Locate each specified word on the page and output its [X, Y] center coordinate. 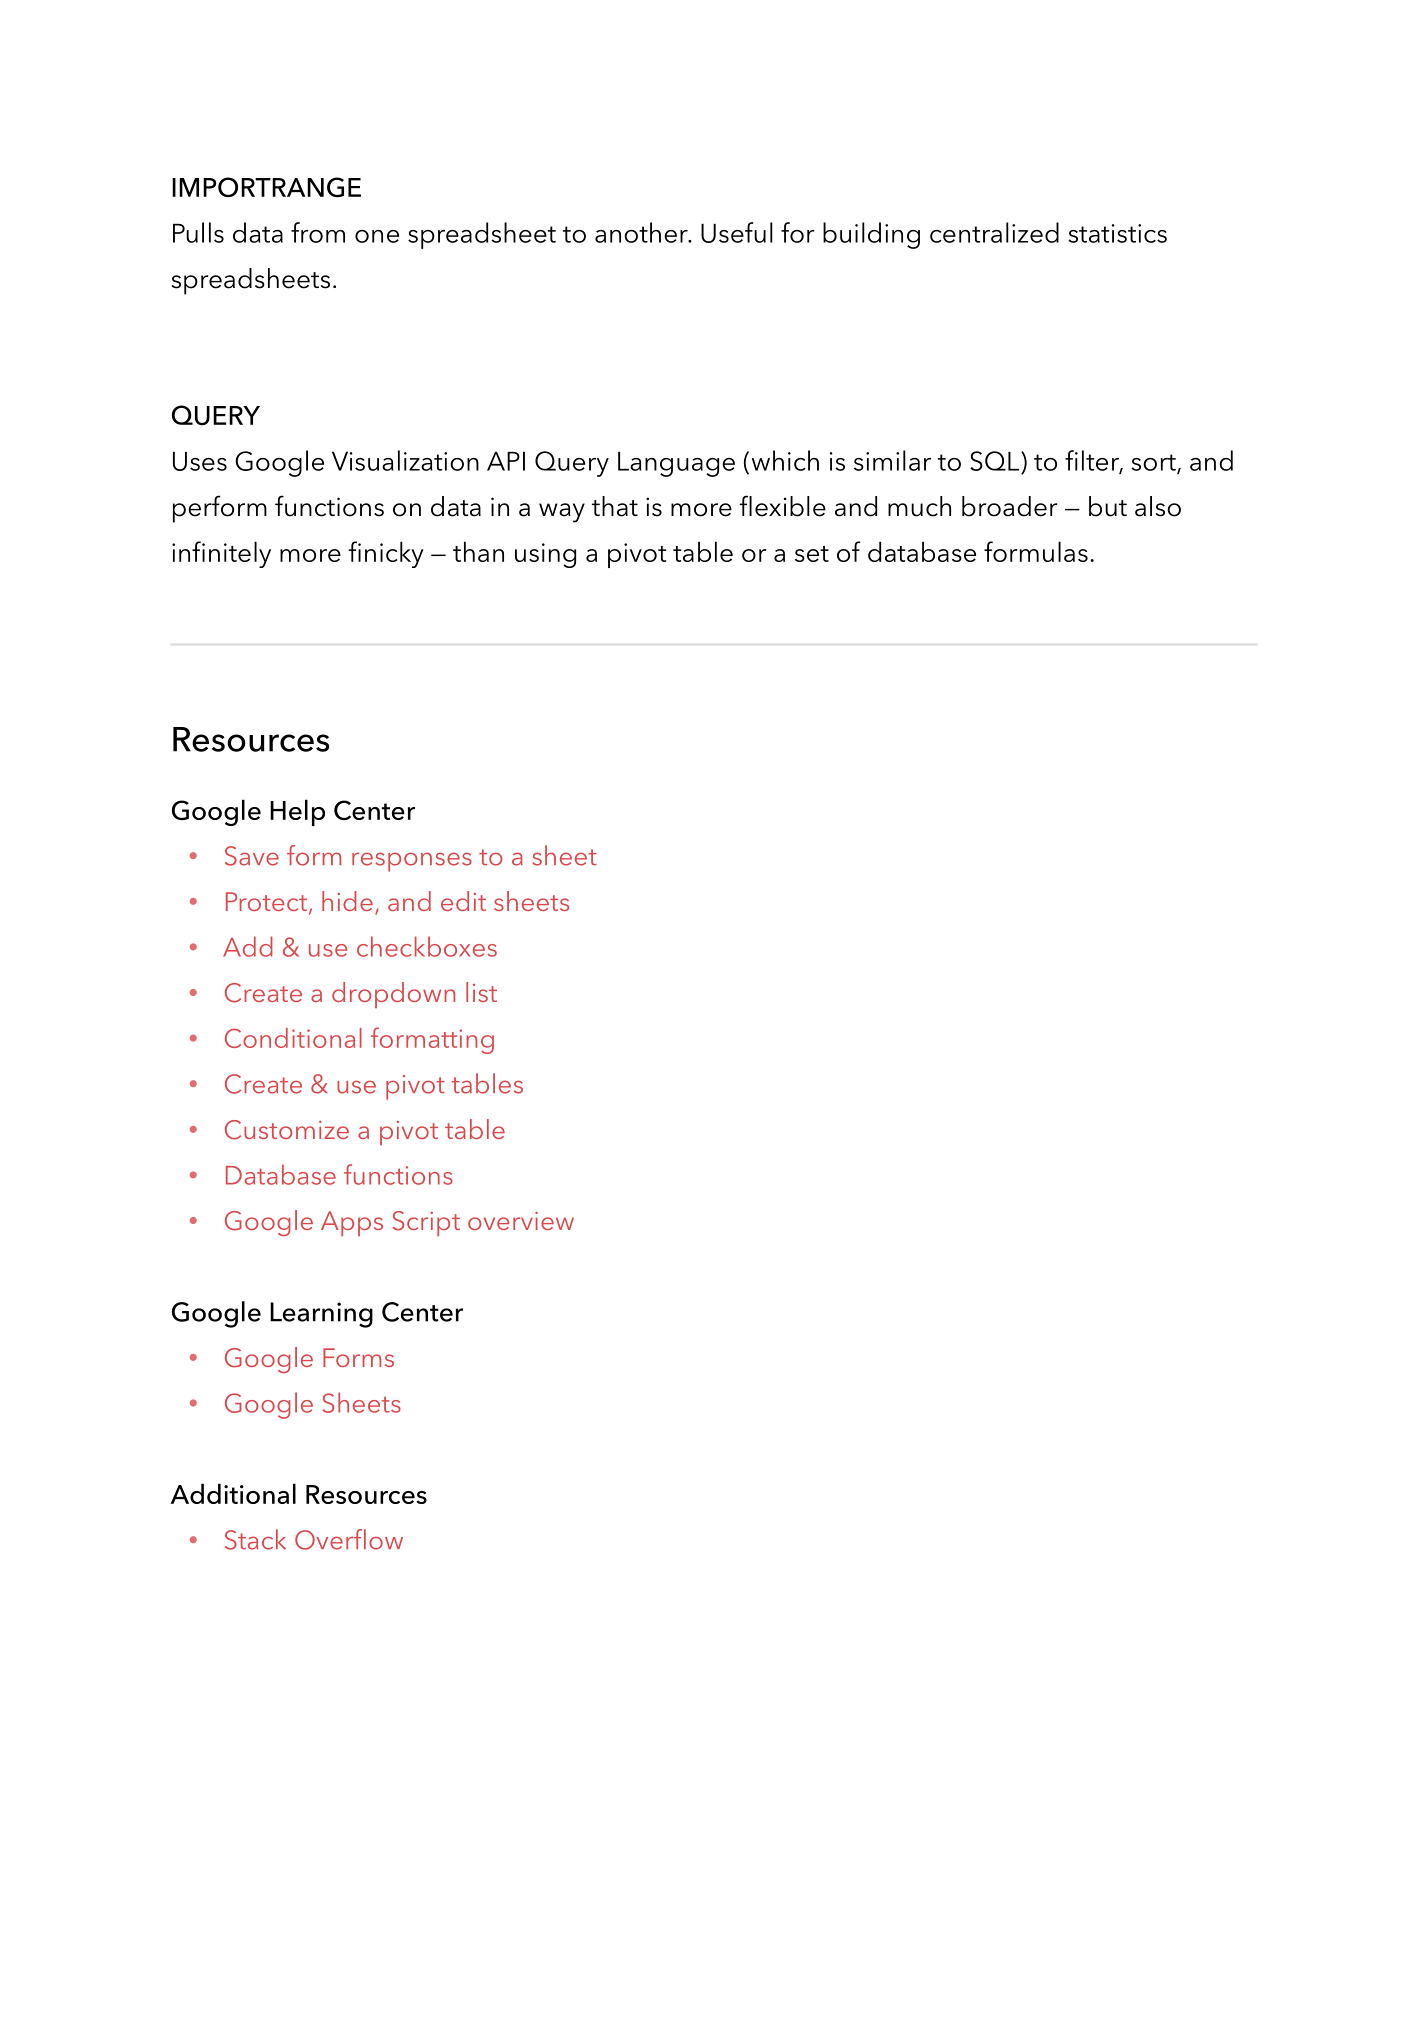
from [318, 232]
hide [347, 901]
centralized [994, 232]
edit [463, 901]
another [642, 232]
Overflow [349, 1539]
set [812, 554]
